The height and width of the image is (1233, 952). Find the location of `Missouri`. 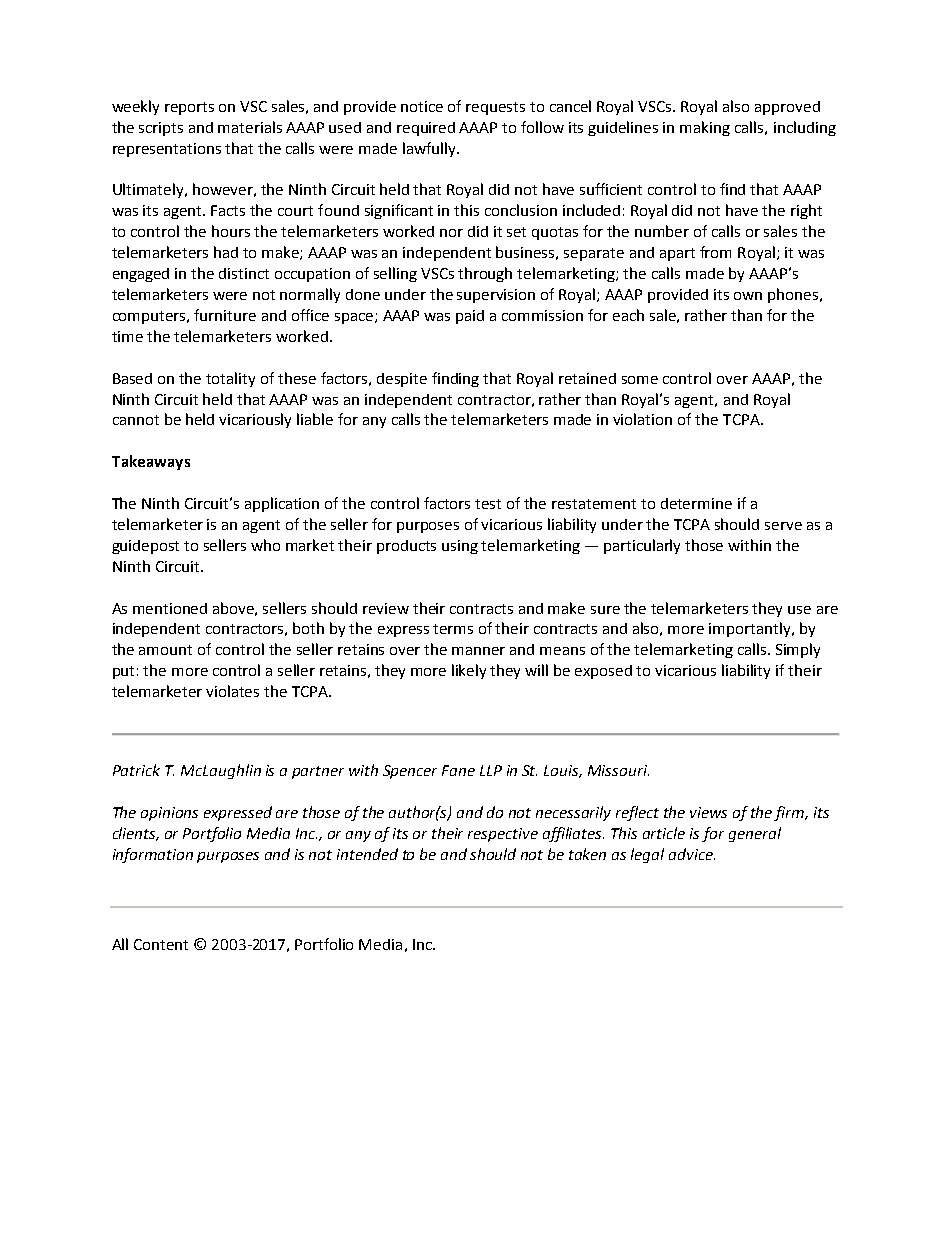

Missouri is located at coordinates (618, 770).
